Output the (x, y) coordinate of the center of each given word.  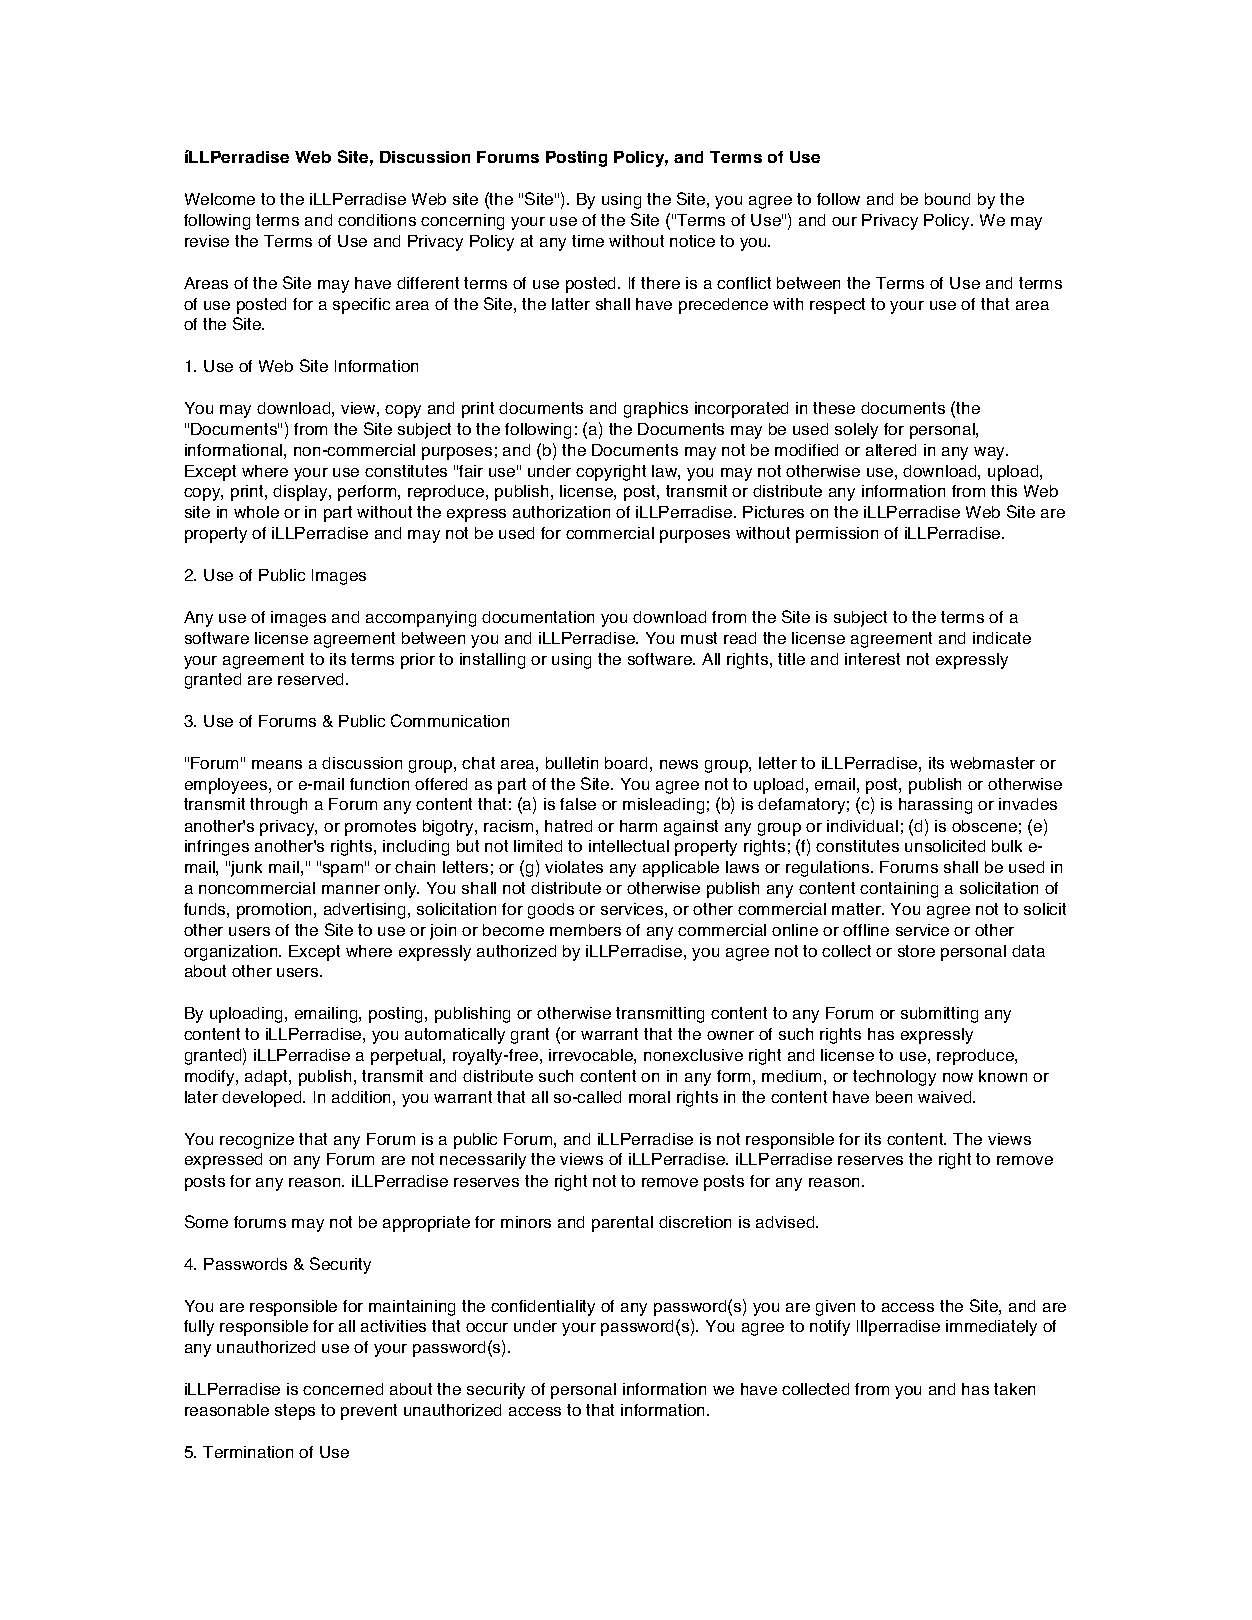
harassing (935, 806)
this (1004, 491)
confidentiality (543, 1308)
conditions (377, 220)
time (588, 241)
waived (946, 1097)
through (278, 806)
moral (649, 1097)
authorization (561, 512)
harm (638, 826)
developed (263, 1099)
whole (256, 512)
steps (295, 1412)
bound (947, 199)
